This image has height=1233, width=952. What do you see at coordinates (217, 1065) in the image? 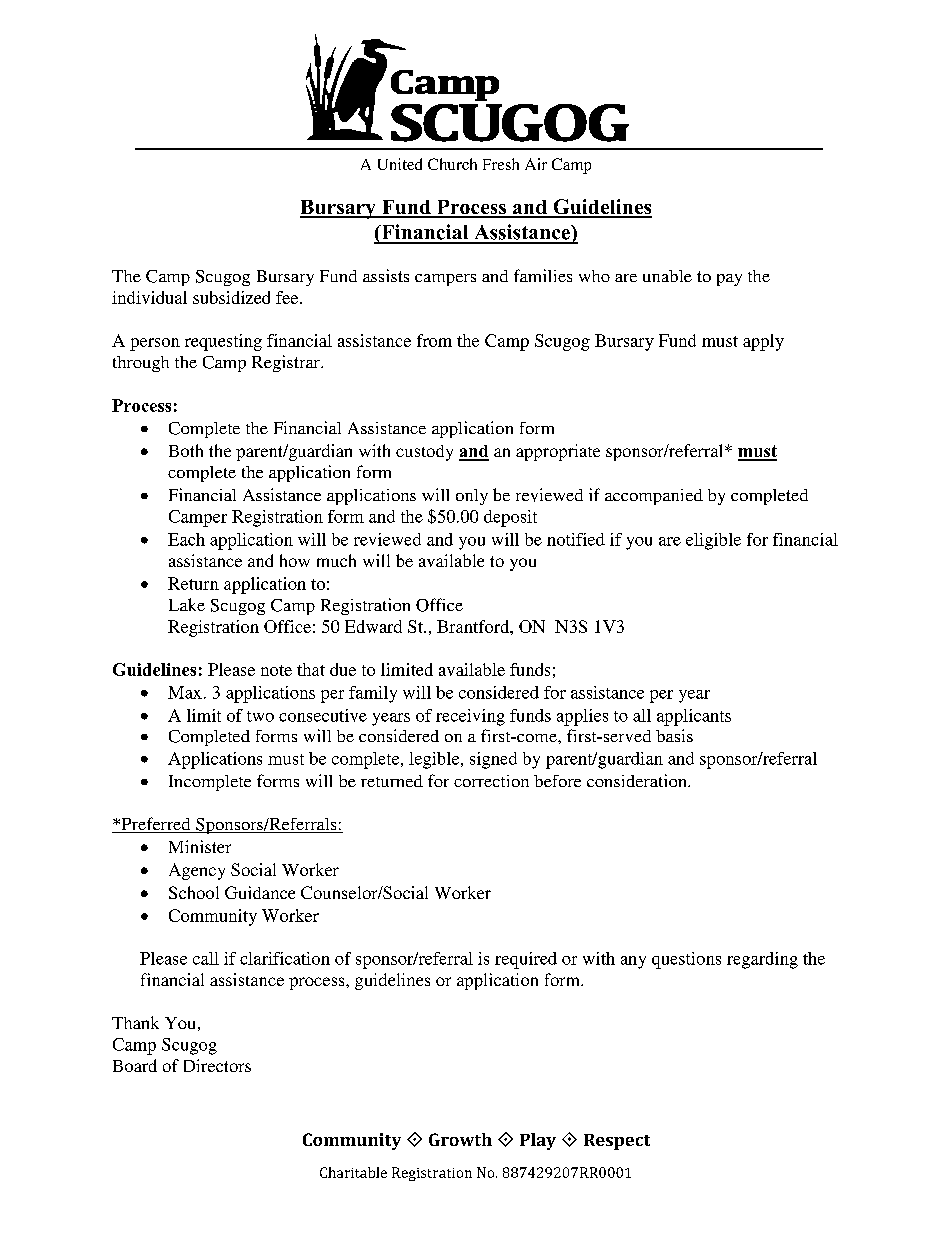
I see `Directors` at bounding box center [217, 1065].
